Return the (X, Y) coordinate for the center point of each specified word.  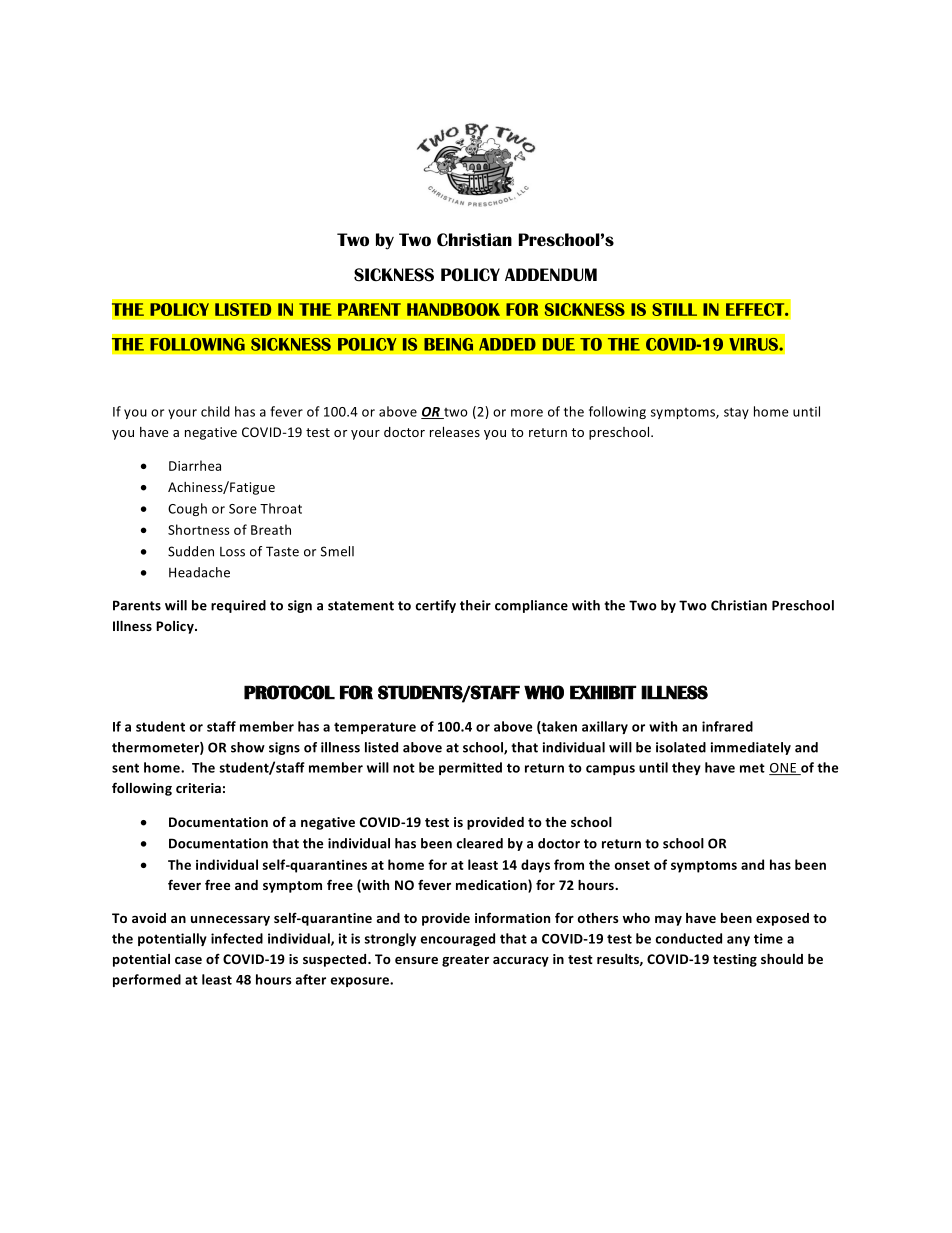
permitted (470, 768)
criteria (198, 788)
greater (465, 961)
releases (455, 432)
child (215, 411)
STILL (674, 309)
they (686, 768)
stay (736, 413)
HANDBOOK (453, 309)
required (238, 606)
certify (435, 606)
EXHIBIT (603, 692)
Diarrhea (195, 465)
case (188, 960)
